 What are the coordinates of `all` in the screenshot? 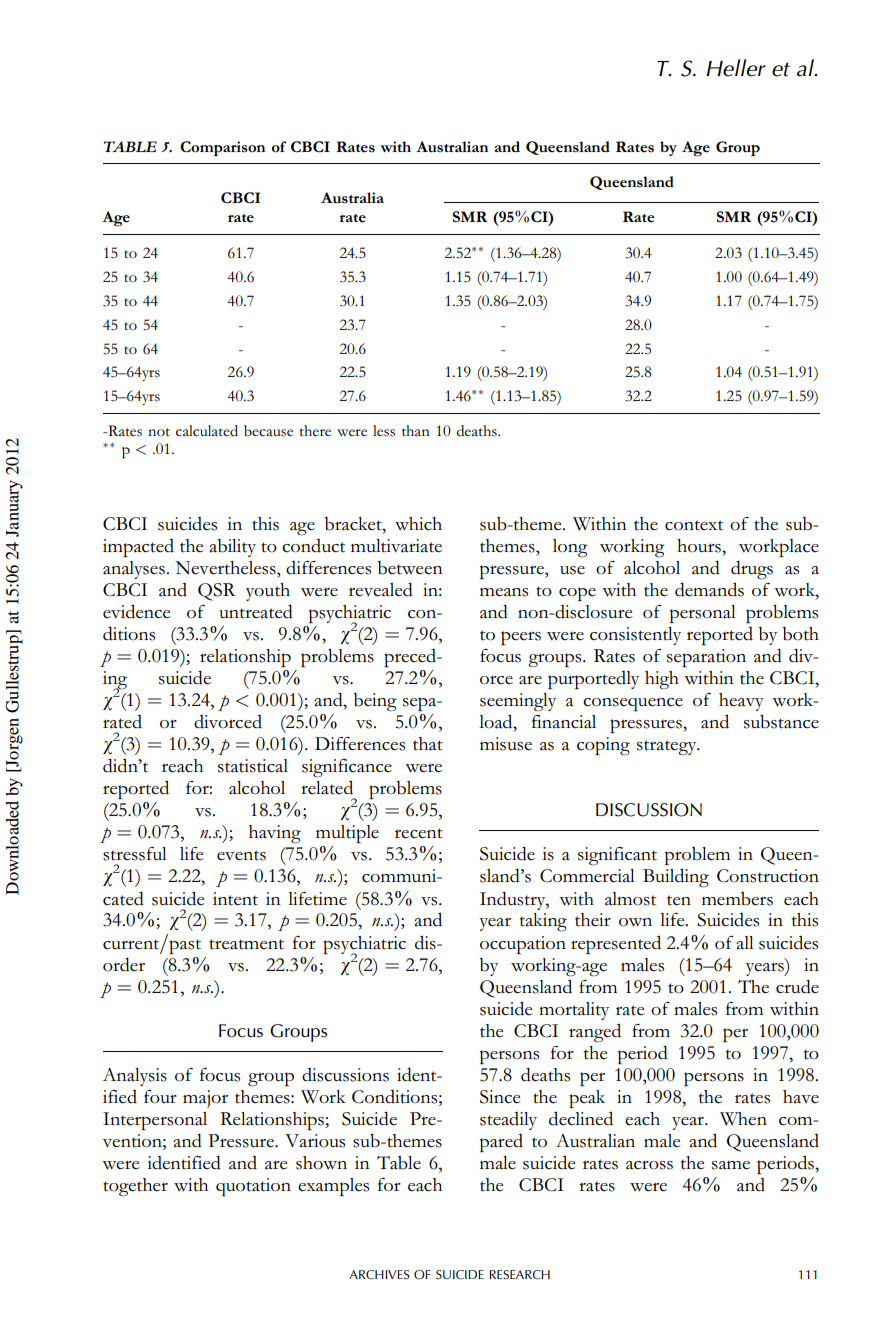 It's located at (745, 943).
